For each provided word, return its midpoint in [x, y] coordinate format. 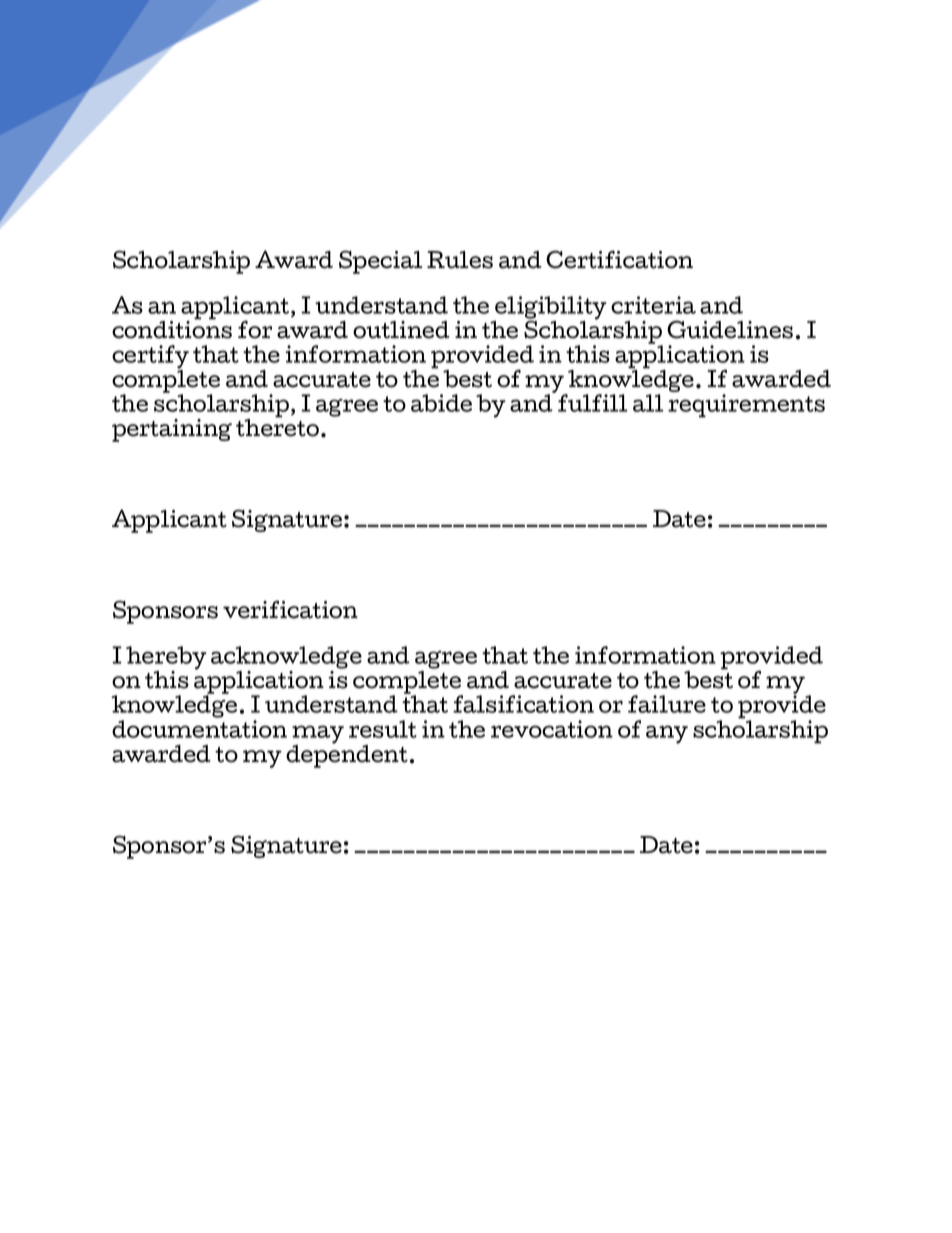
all [648, 403]
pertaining [172, 430]
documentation [199, 729]
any [667, 734]
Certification [619, 259]
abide [441, 403]
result [383, 729]
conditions [172, 328]
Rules [460, 260]
